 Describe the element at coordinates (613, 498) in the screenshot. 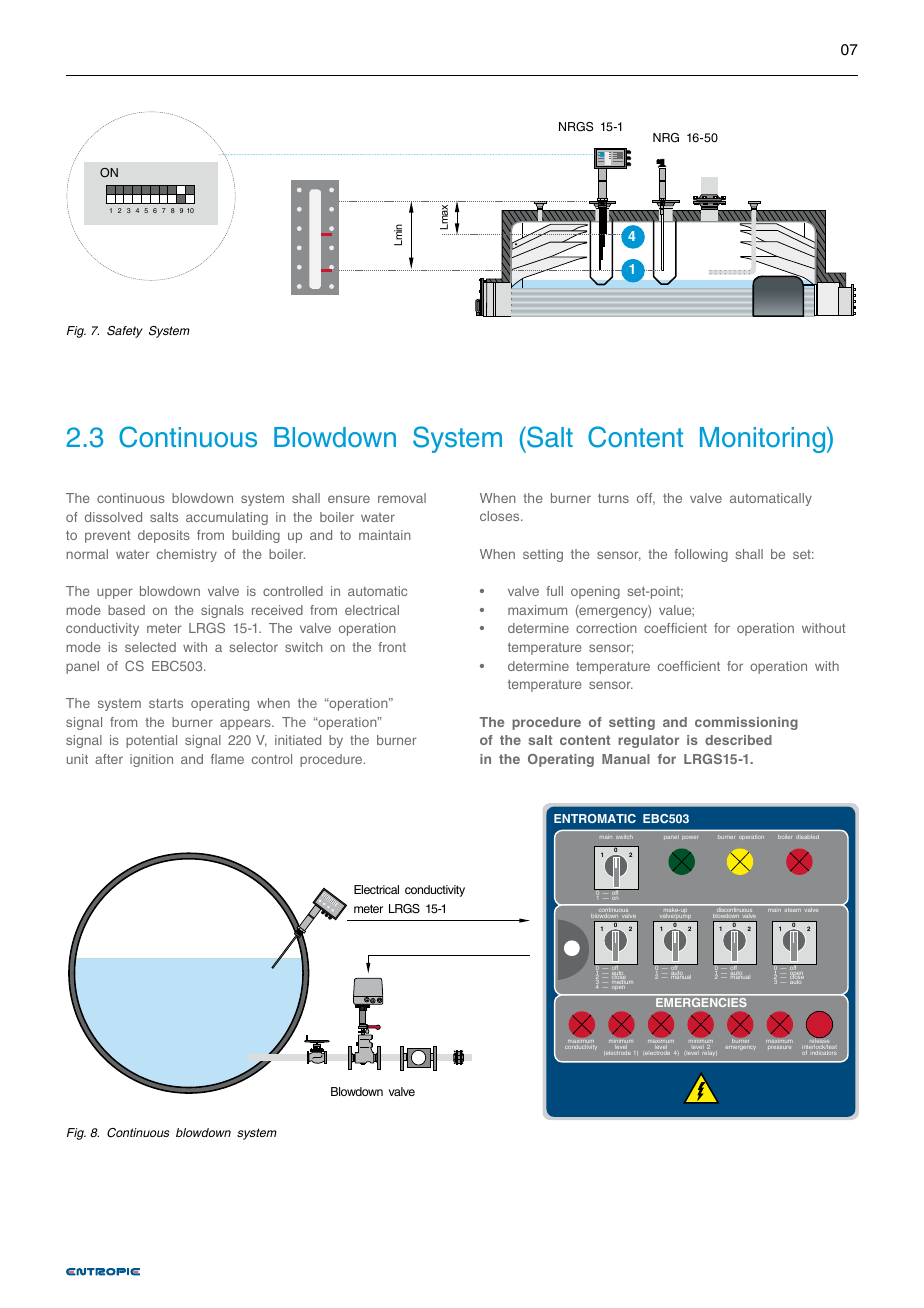

I see `turns` at that location.
